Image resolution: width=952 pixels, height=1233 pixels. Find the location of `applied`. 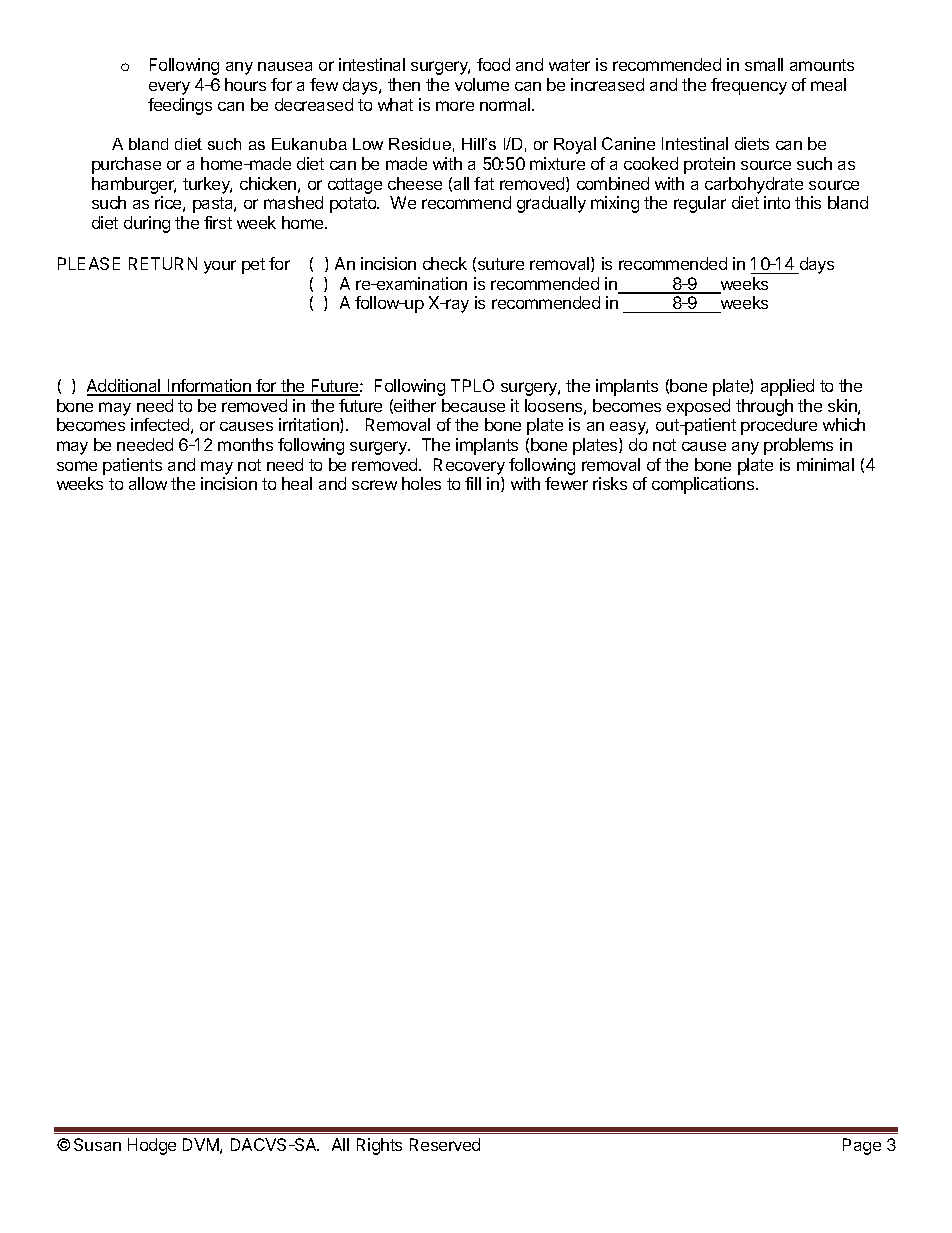

applied is located at coordinates (787, 387).
